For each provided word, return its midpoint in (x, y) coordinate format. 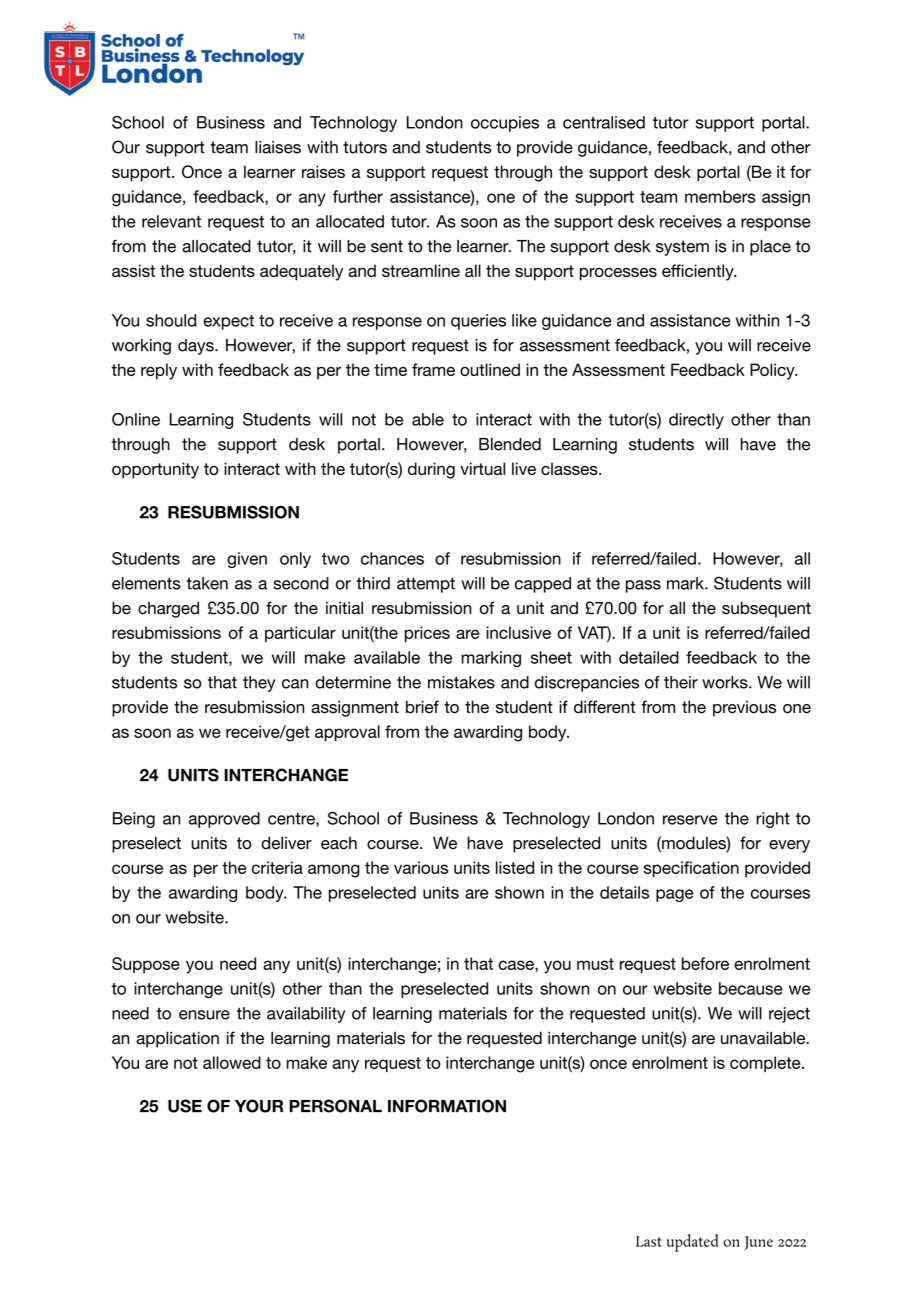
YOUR (259, 1106)
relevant (171, 221)
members (720, 196)
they (259, 684)
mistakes (461, 682)
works (726, 682)
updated (692, 1243)
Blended (510, 444)
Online (136, 419)
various (421, 867)
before (705, 963)
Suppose (146, 965)
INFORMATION (447, 1106)
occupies (505, 124)
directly (696, 421)
